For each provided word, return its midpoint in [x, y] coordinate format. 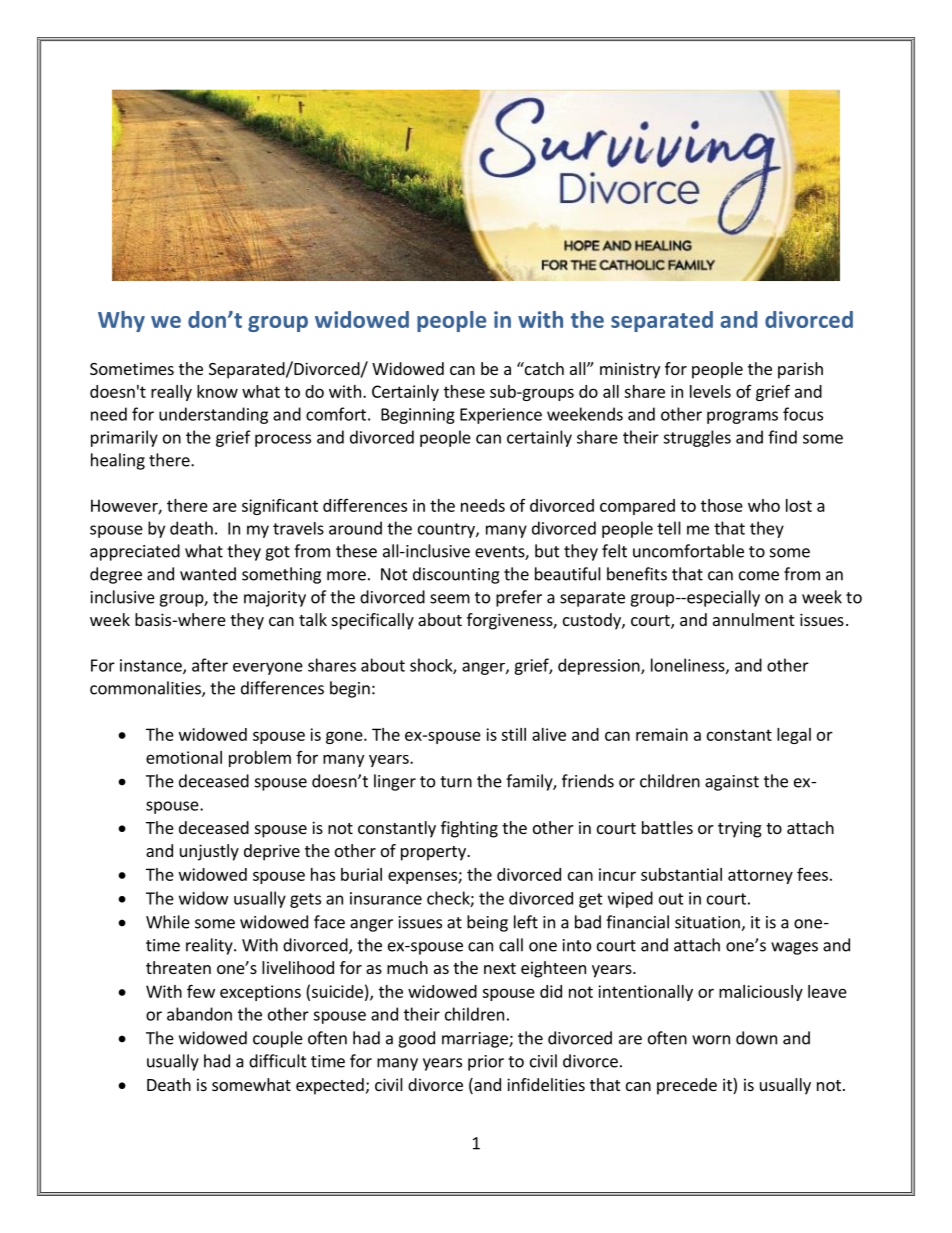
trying [740, 829]
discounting [456, 575]
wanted [208, 574]
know [217, 391]
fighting [469, 829]
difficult [278, 1061]
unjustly [209, 852]
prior [486, 1063]
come [759, 576]
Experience [501, 416]
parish [800, 370]
